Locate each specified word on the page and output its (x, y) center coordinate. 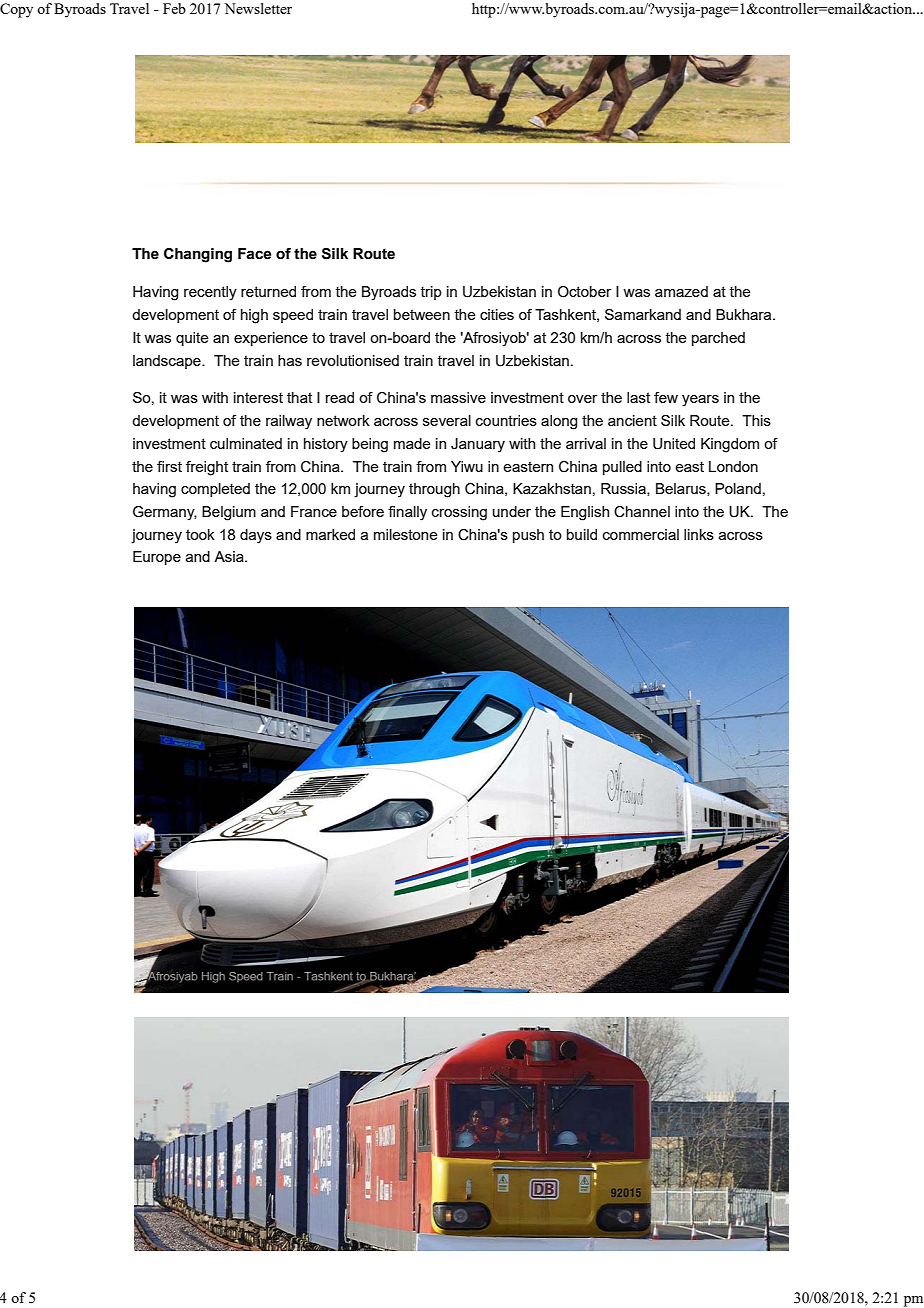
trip (431, 293)
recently (210, 293)
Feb (174, 8)
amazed (681, 291)
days (256, 536)
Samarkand (643, 314)
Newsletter (258, 8)
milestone (406, 534)
